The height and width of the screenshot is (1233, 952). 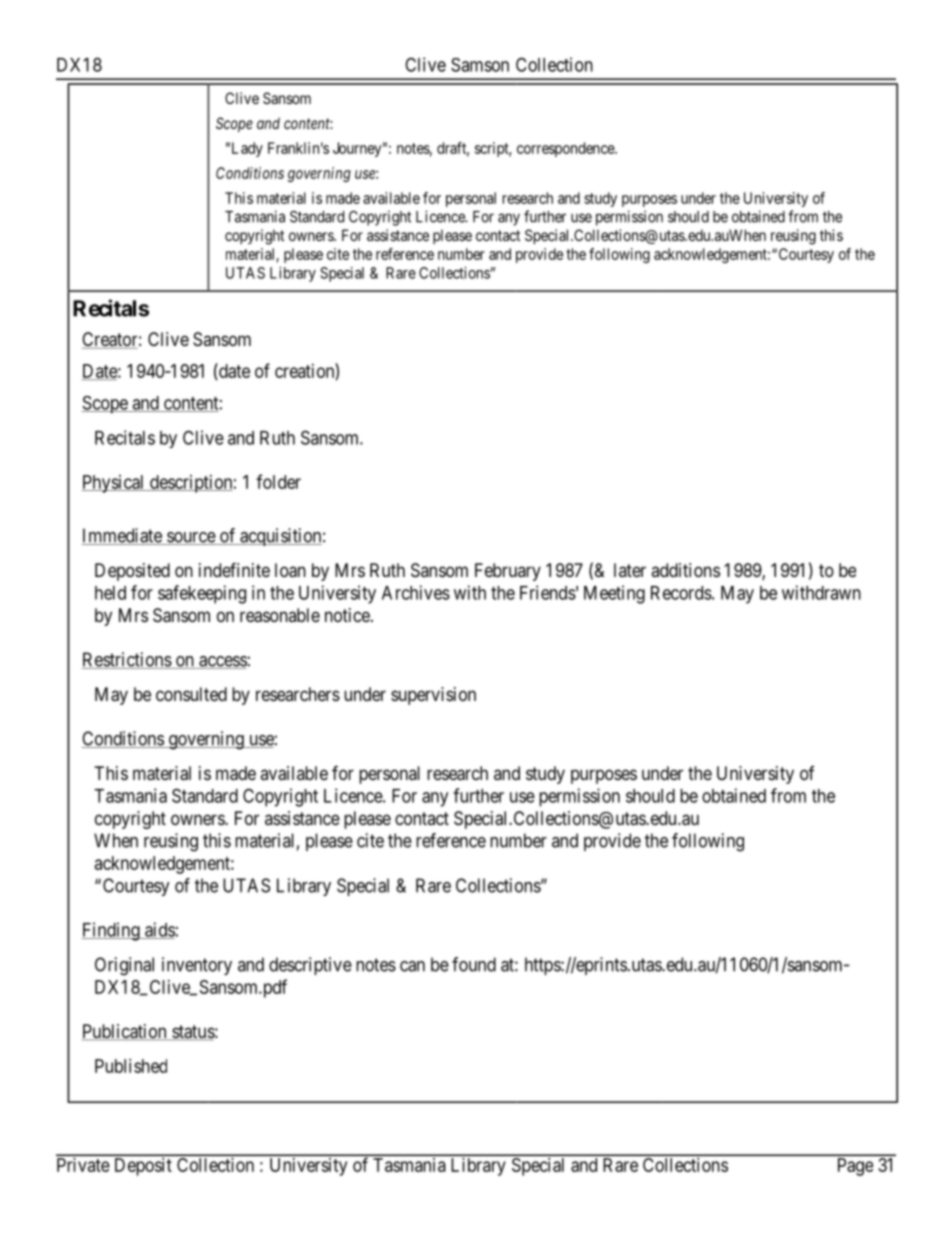 I want to click on consulted, so click(x=191, y=694).
